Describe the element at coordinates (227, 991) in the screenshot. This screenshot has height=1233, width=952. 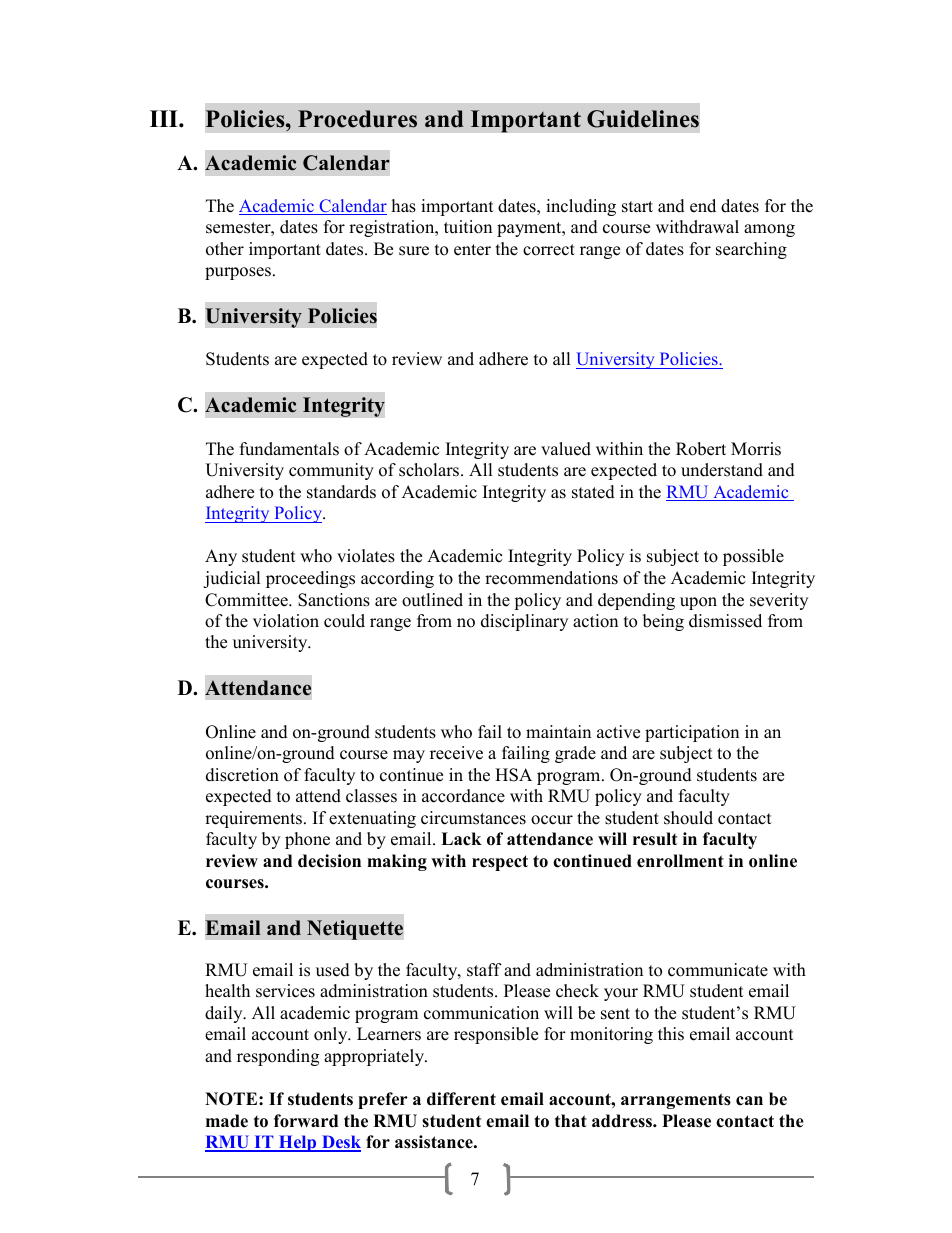
I see `health` at that location.
